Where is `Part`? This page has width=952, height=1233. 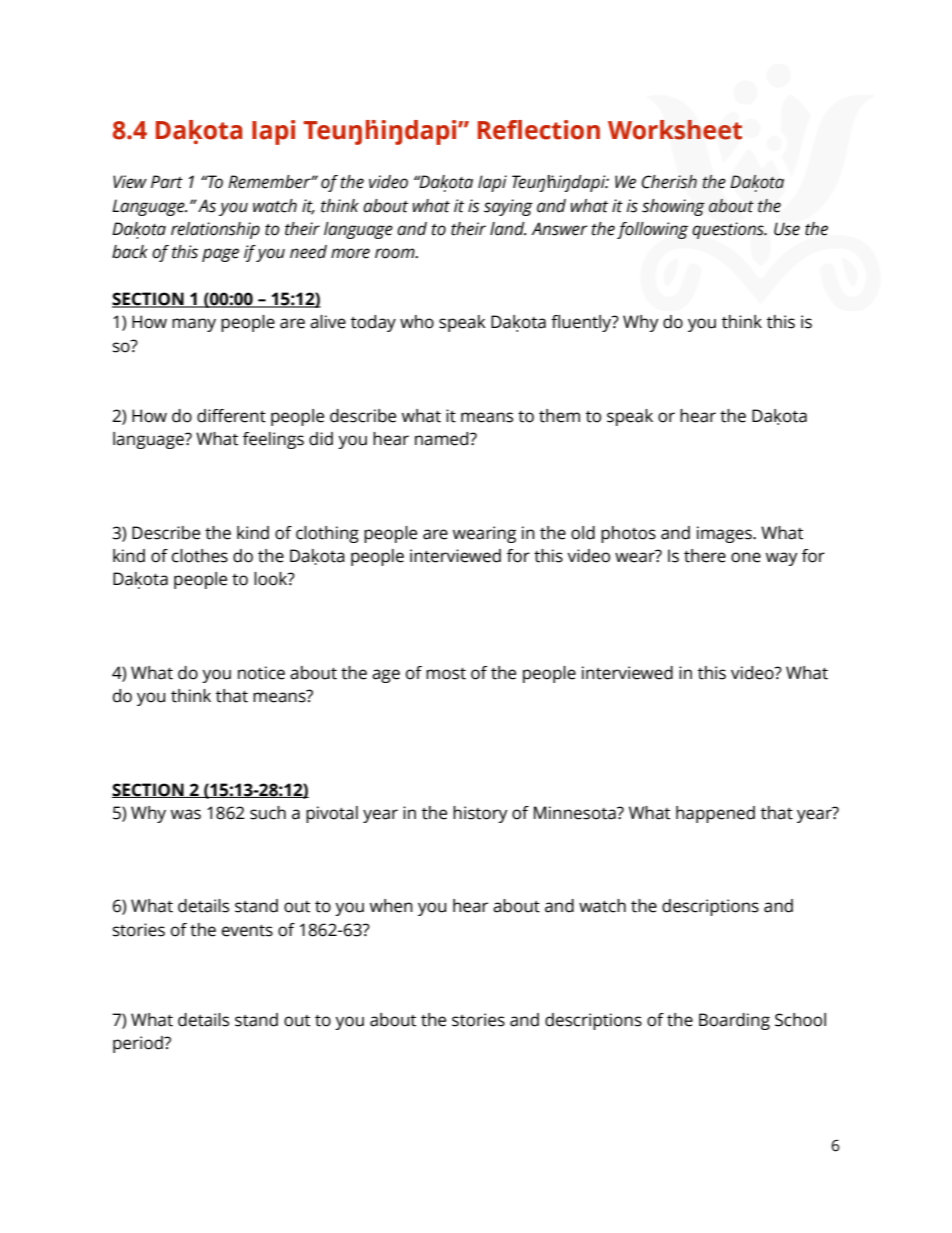
Part is located at coordinates (167, 182).
